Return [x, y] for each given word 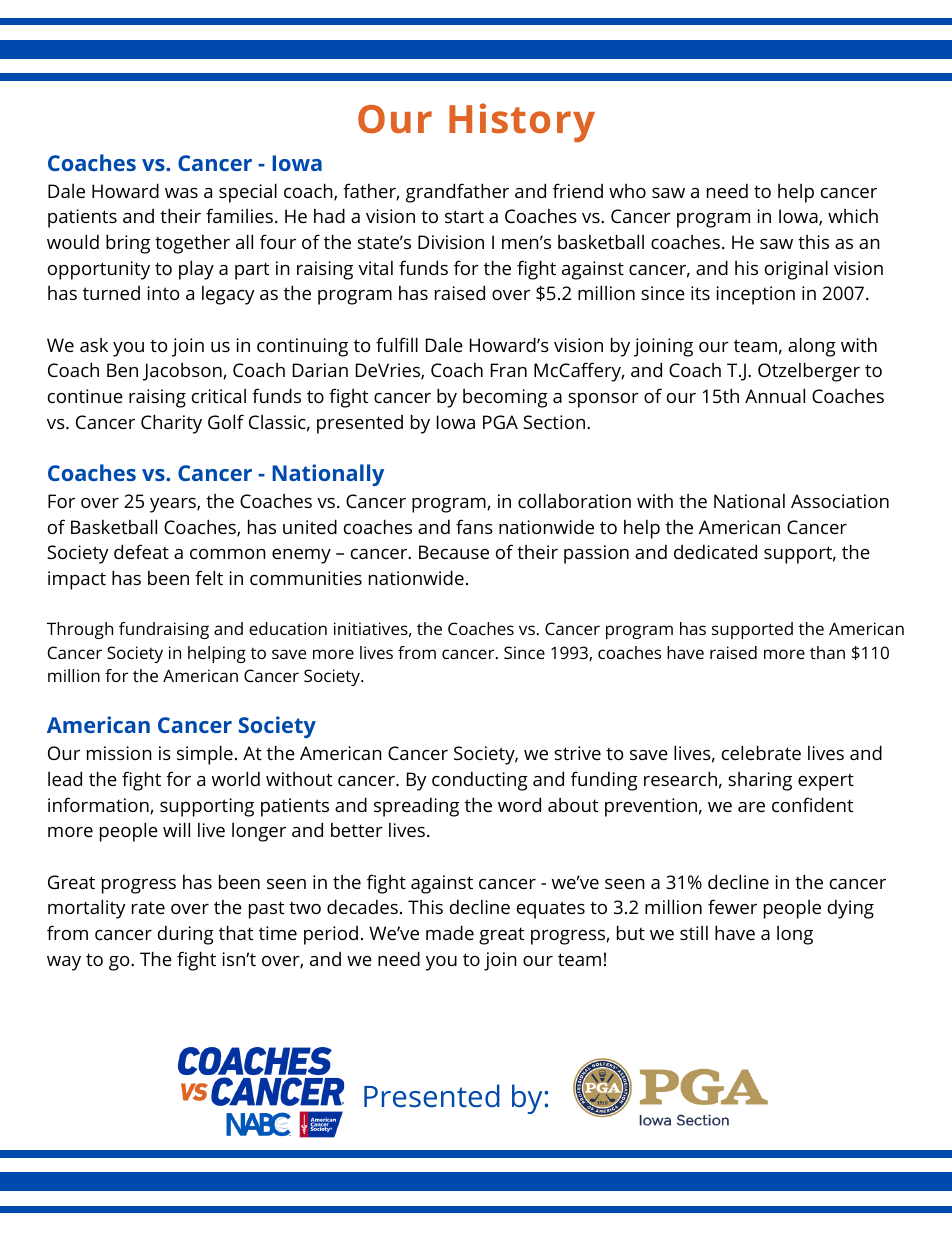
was [181, 193]
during [186, 935]
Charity [171, 424]
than [827, 652]
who [627, 191]
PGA [500, 422]
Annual [775, 395]
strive [577, 753]
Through [80, 630]
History [522, 122]
